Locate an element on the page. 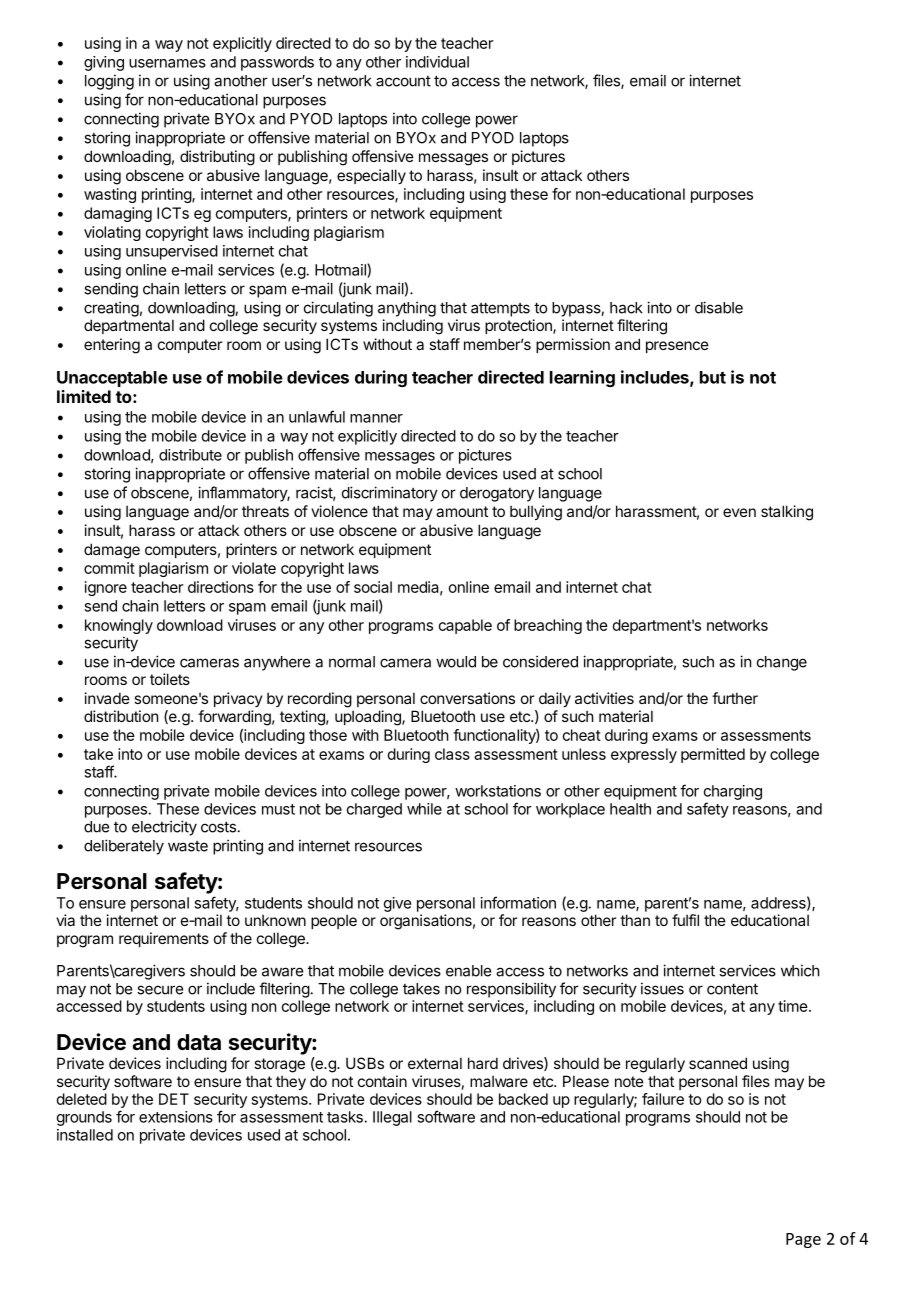 The height and width of the document is (1308, 924). would is located at coordinates (456, 662).
